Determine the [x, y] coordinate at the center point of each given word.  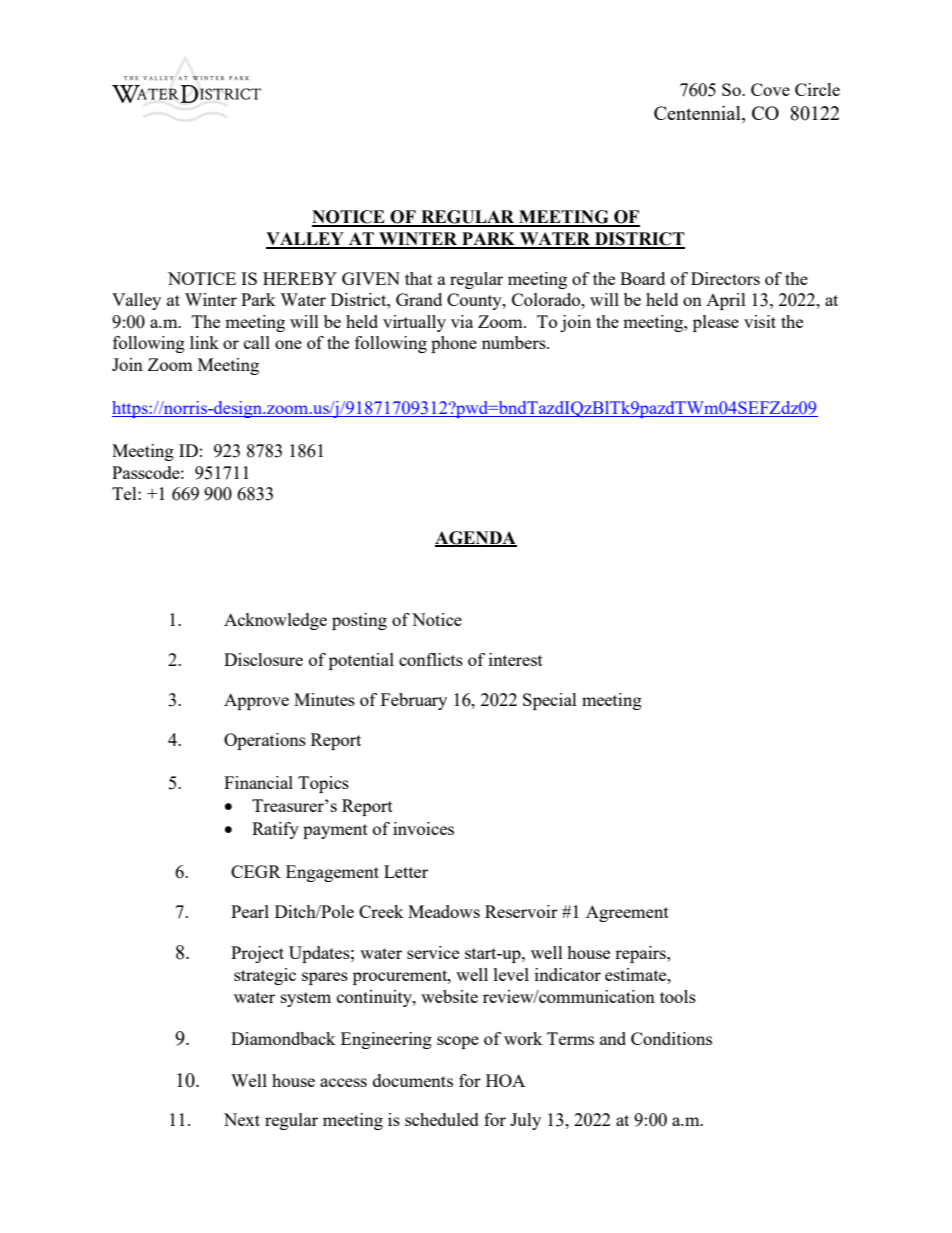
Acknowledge [275, 621]
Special [550, 701]
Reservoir [521, 911]
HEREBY [300, 278]
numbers [515, 342]
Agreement [627, 913]
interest [516, 659]
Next [242, 1119]
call [257, 342]
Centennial [698, 113]
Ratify [275, 830]
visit [760, 321]
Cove [770, 89]
